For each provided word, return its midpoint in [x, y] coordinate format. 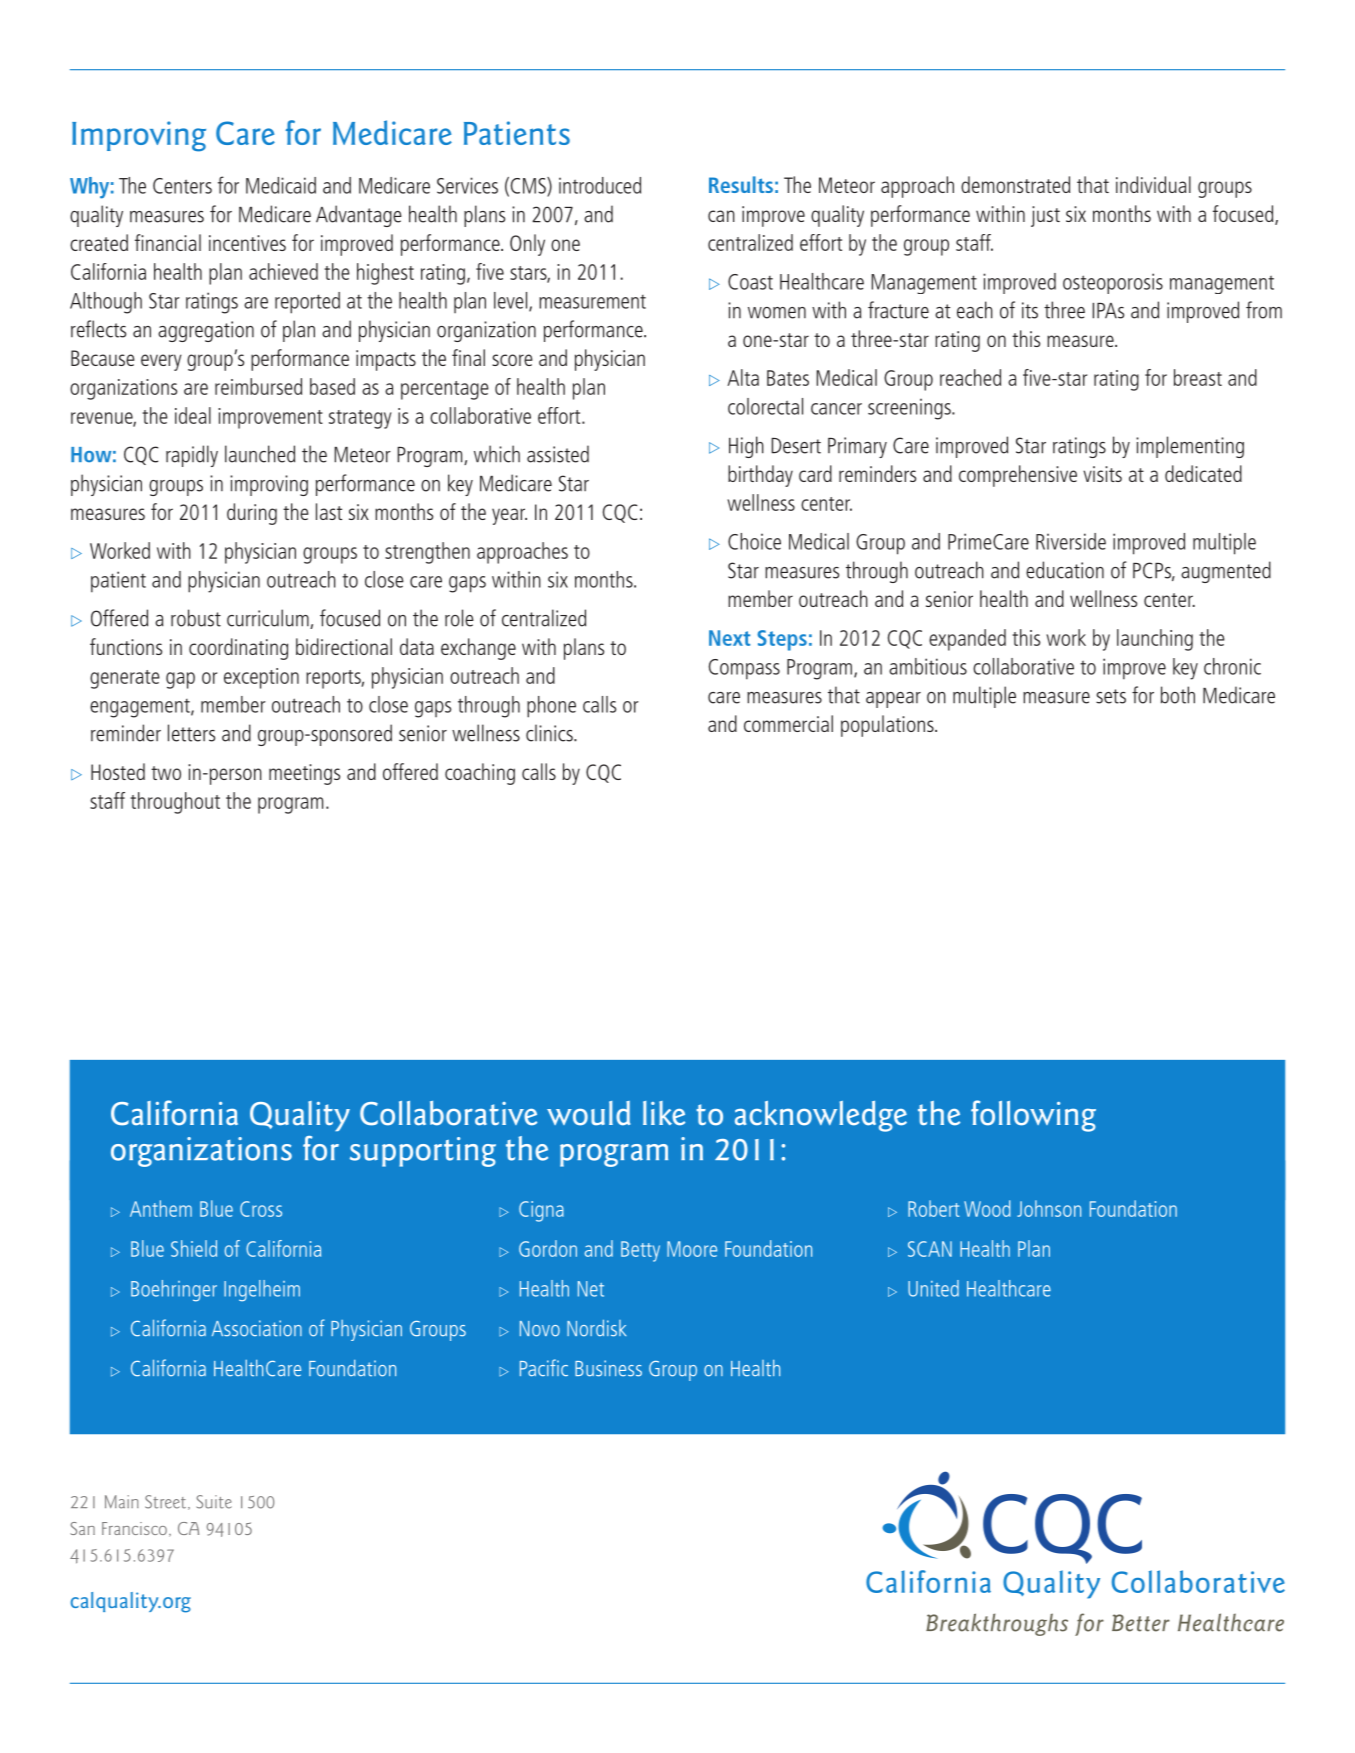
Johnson [1049, 1208]
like [664, 1113]
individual [1153, 184]
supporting [423, 1152]
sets [1111, 696]
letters [191, 733]
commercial [788, 723]
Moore [692, 1249]
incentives [247, 243]
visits [1102, 474]
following [1033, 1116]
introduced [600, 185]
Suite [214, 1502]
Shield [194, 1248]
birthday [760, 476]
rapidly [192, 456]
